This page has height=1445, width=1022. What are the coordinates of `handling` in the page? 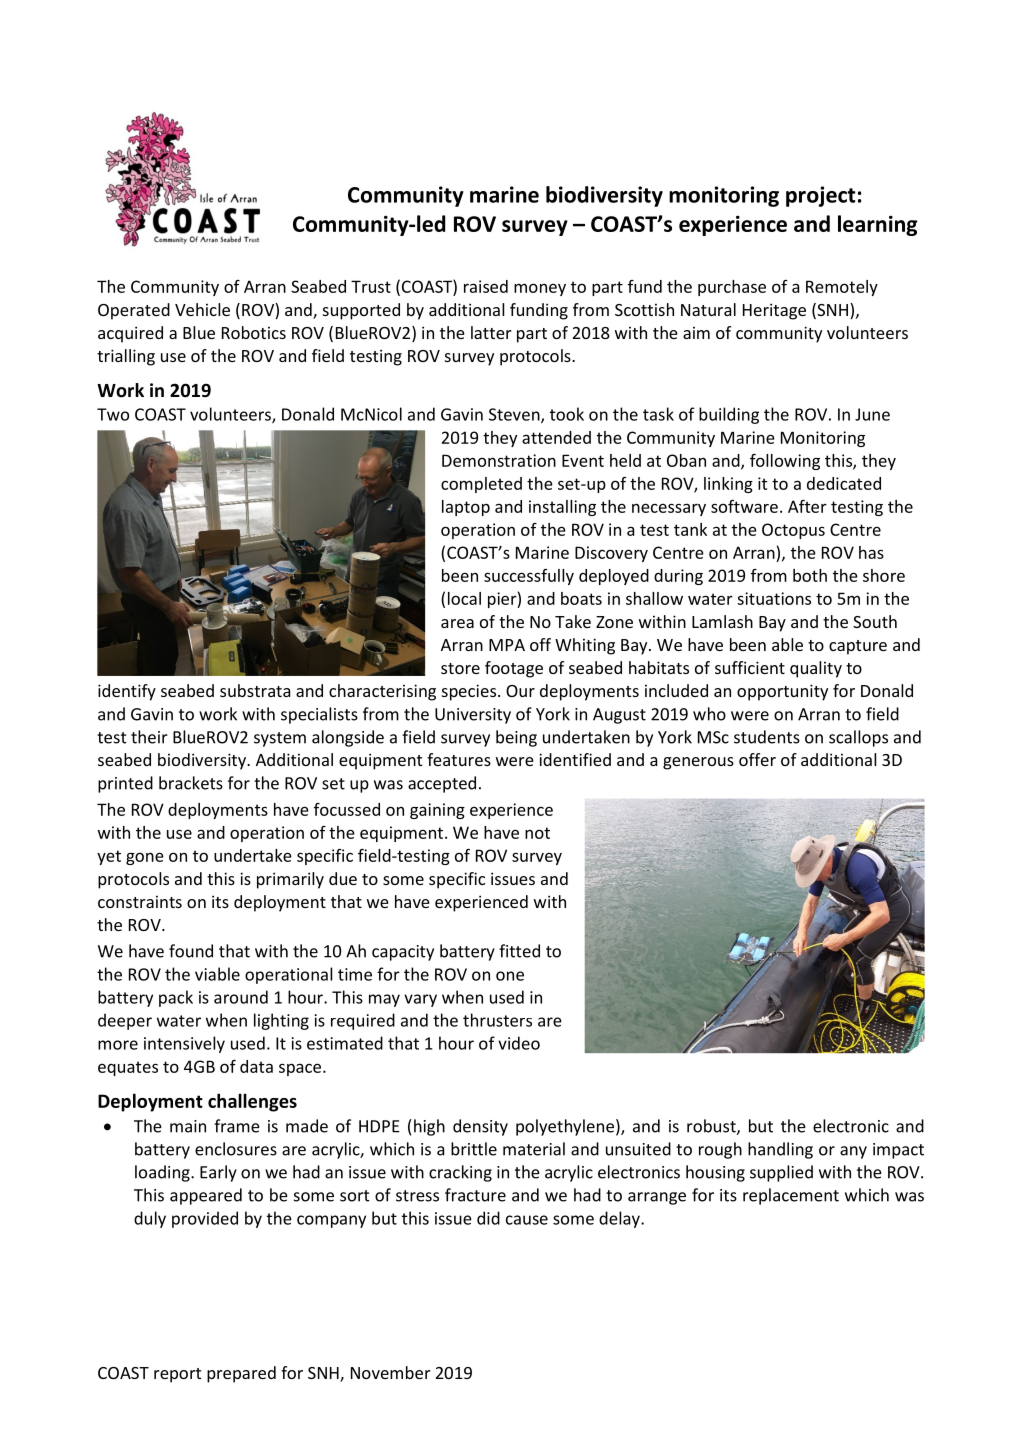 It's located at (780, 1150).
